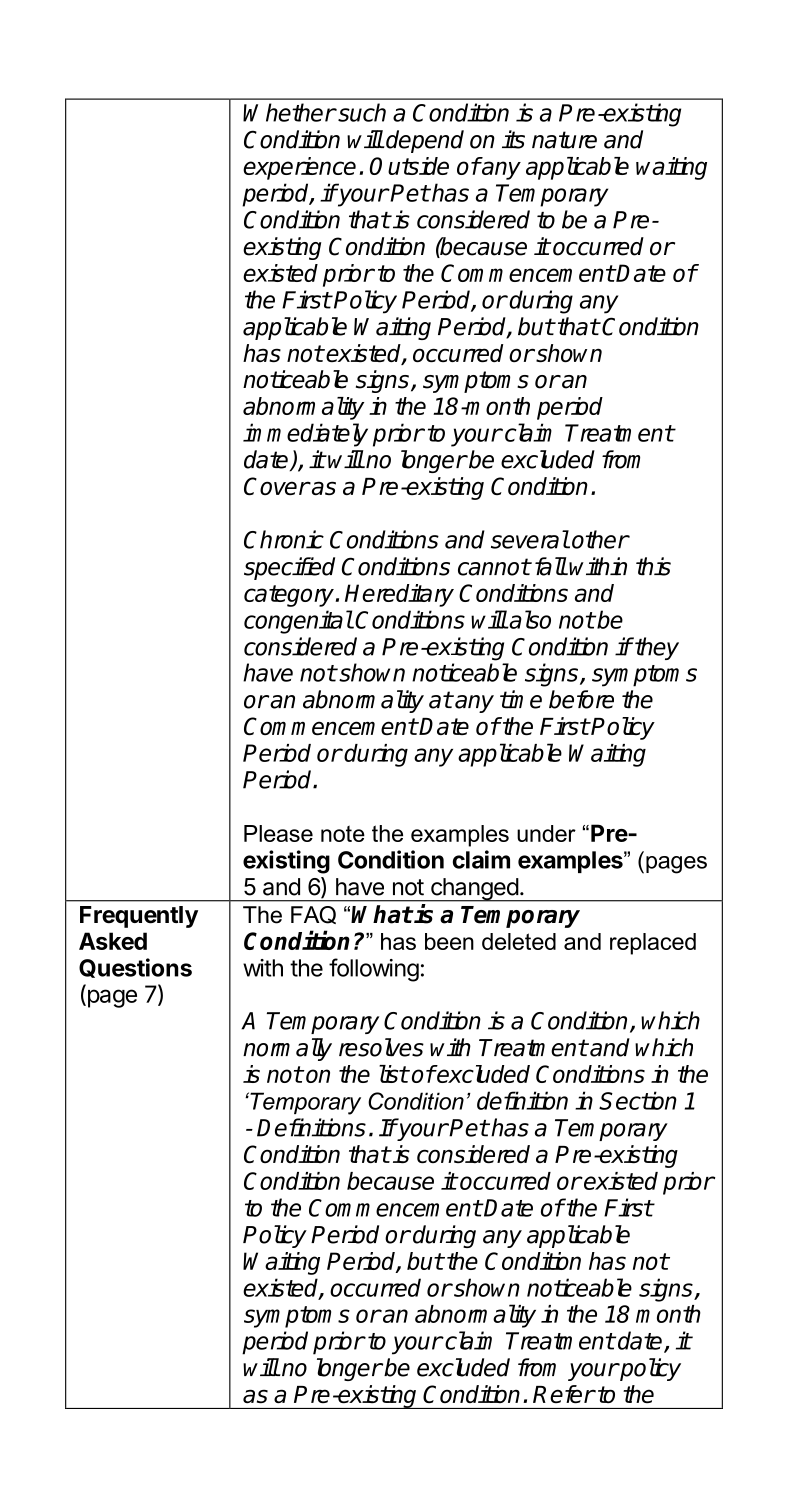 This image has width=788, height=1512. Describe the element at coordinates (287, 1049) in the image. I see `normally` at that location.
